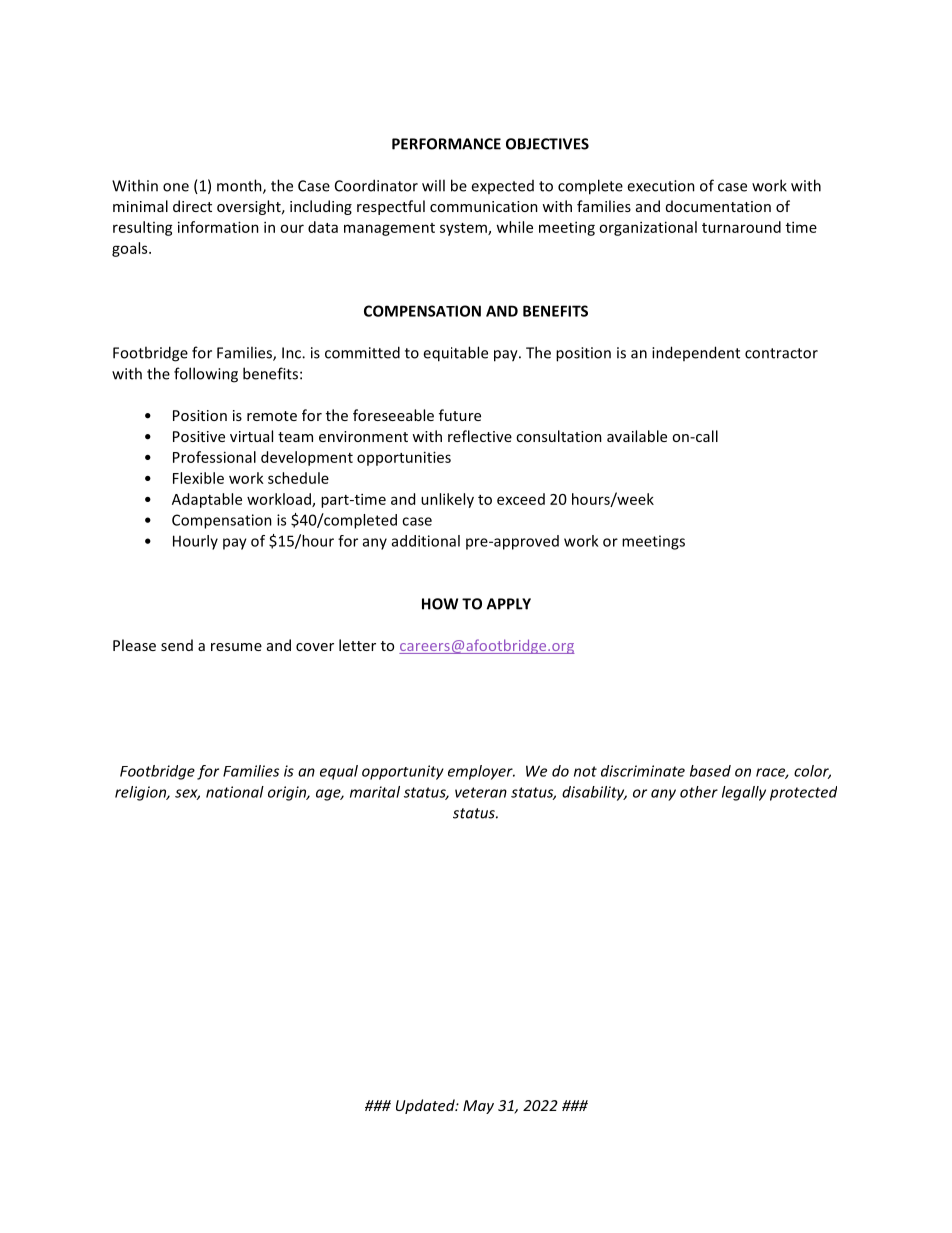  I want to click on will, so click(433, 185).
